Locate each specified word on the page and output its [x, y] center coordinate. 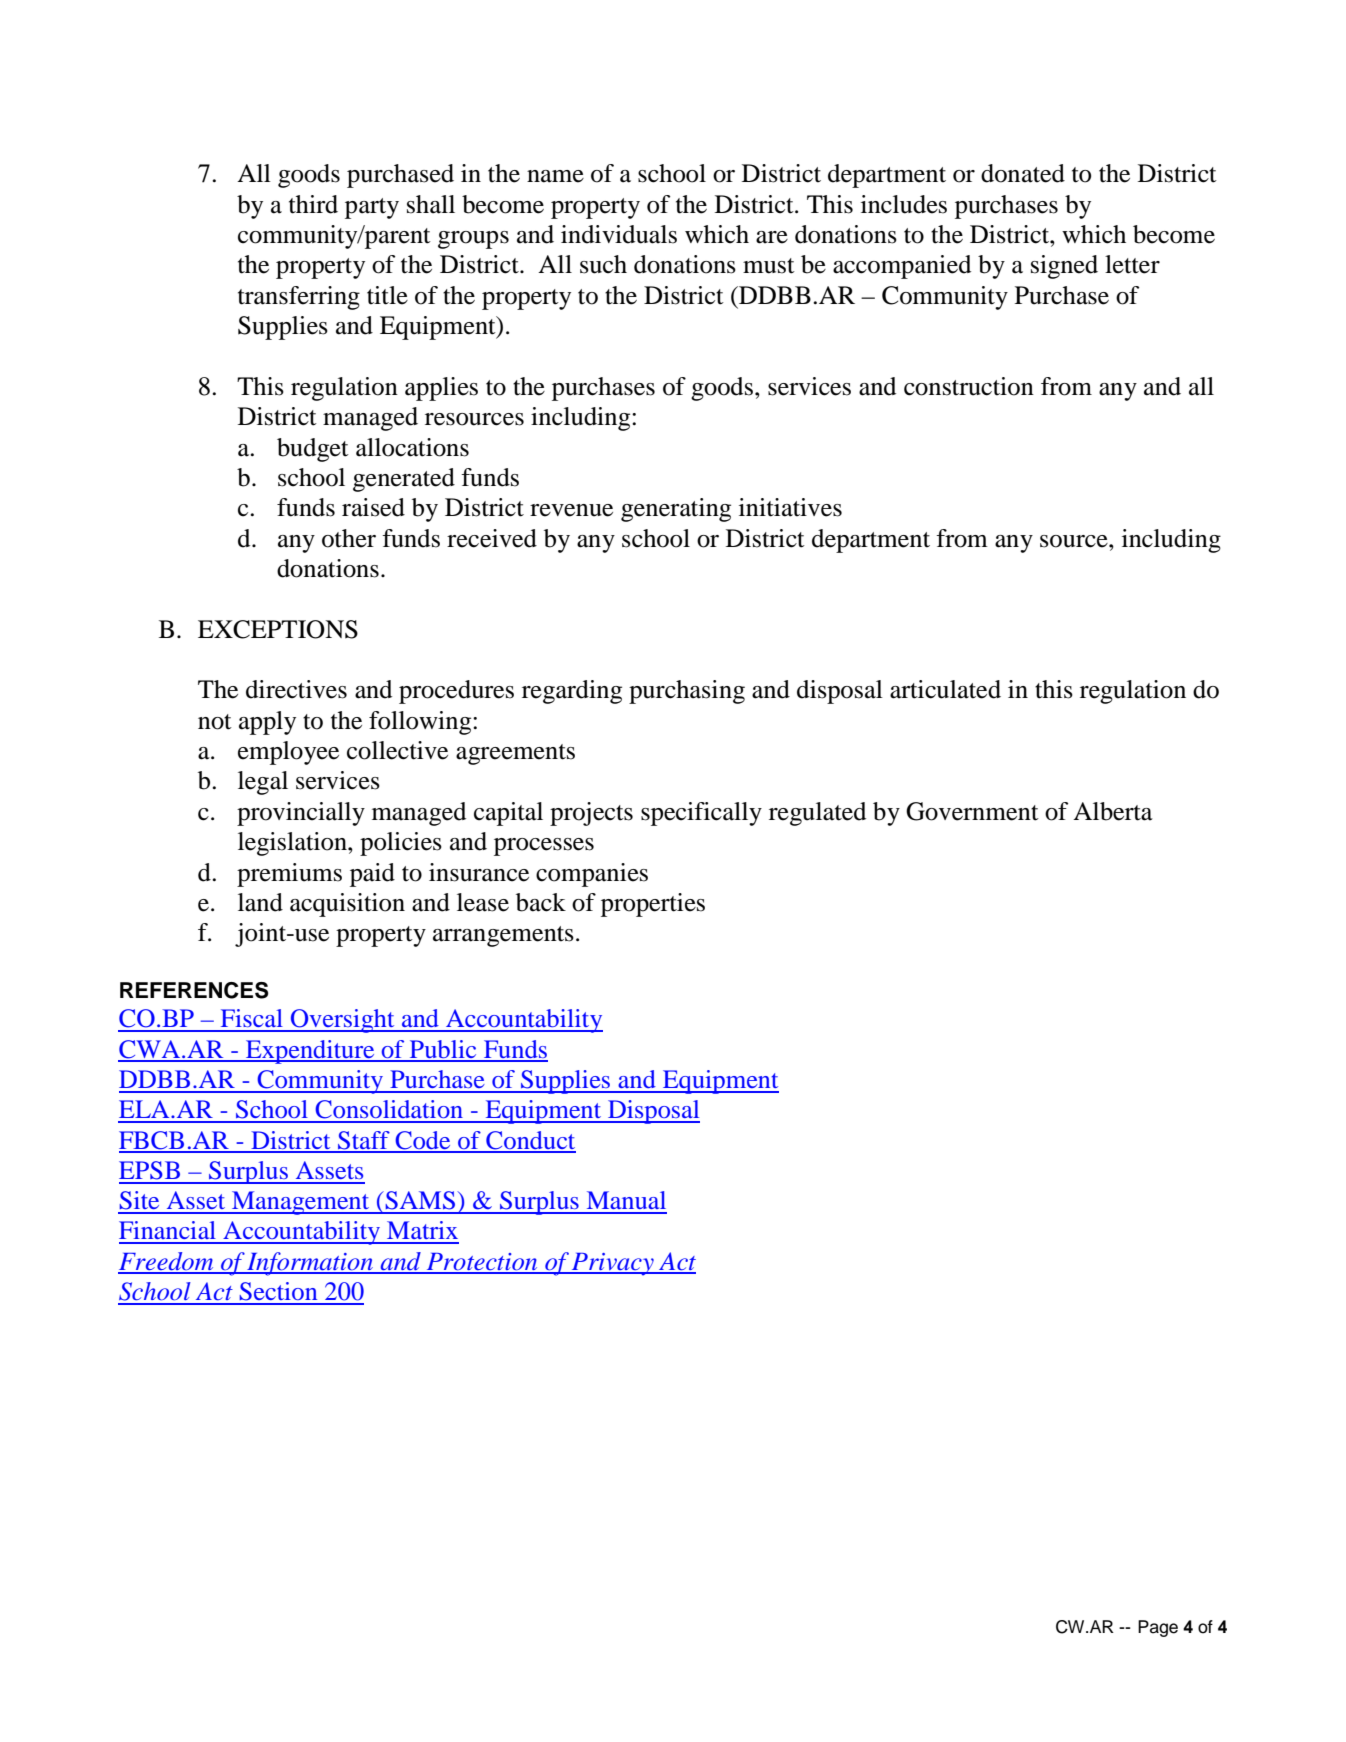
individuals [619, 234]
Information [310, 1264]
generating [676, 510]
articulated [945, 689]
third [313, 204]
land [260, 902]
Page [1158, 1628]
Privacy [613, 1264]
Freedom [167, 1262]
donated [1023, 173]
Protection [482, 1263]
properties [653, 905]
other [349, 538]
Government [972, 811]
